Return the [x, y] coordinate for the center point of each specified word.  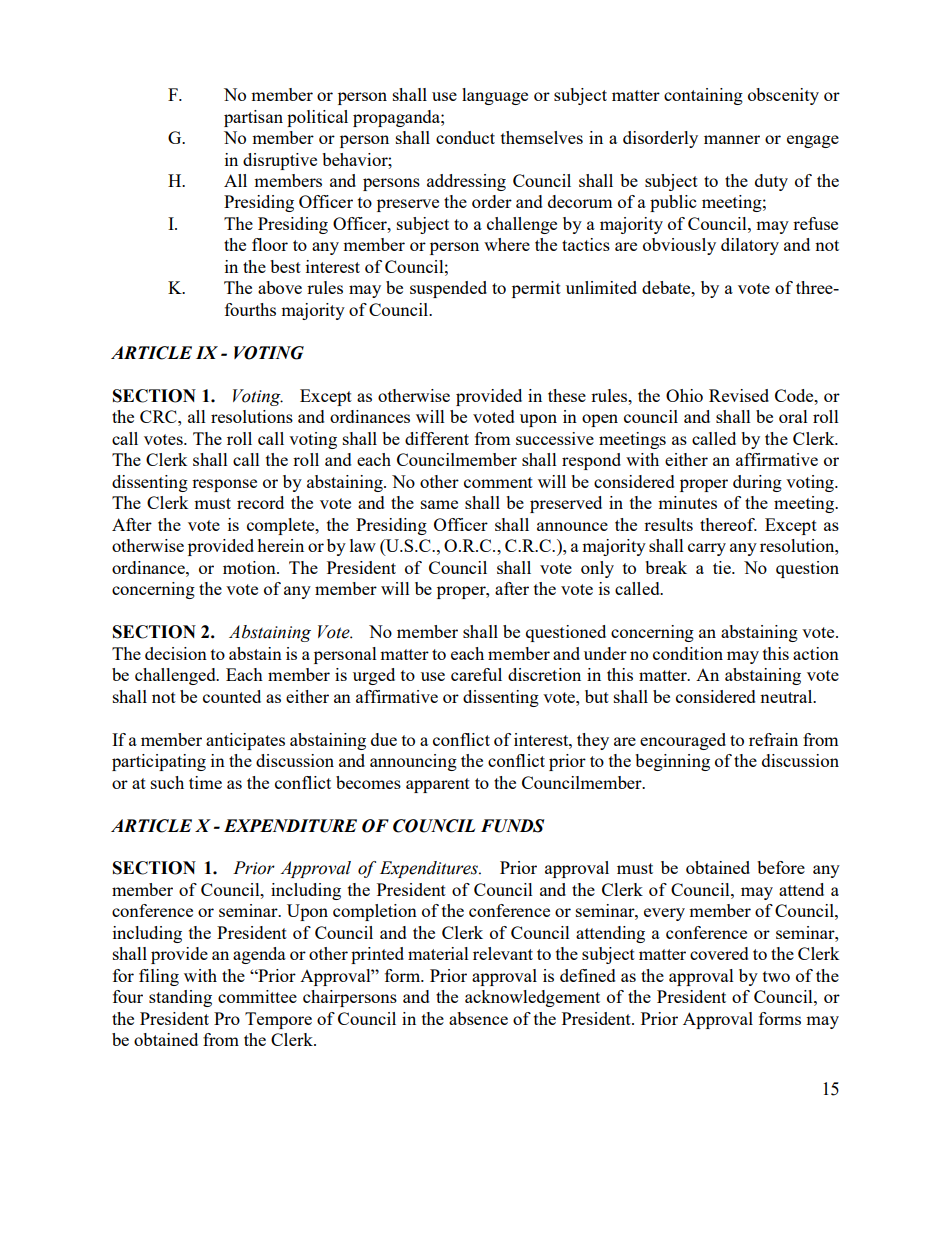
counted [232, 696]
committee [257, 996]
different [437, 438]
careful [476, 674]
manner [732, 139]
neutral [787, 696]
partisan [253, 118]
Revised [739, 395]
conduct [465, 137]
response [224, 485]
